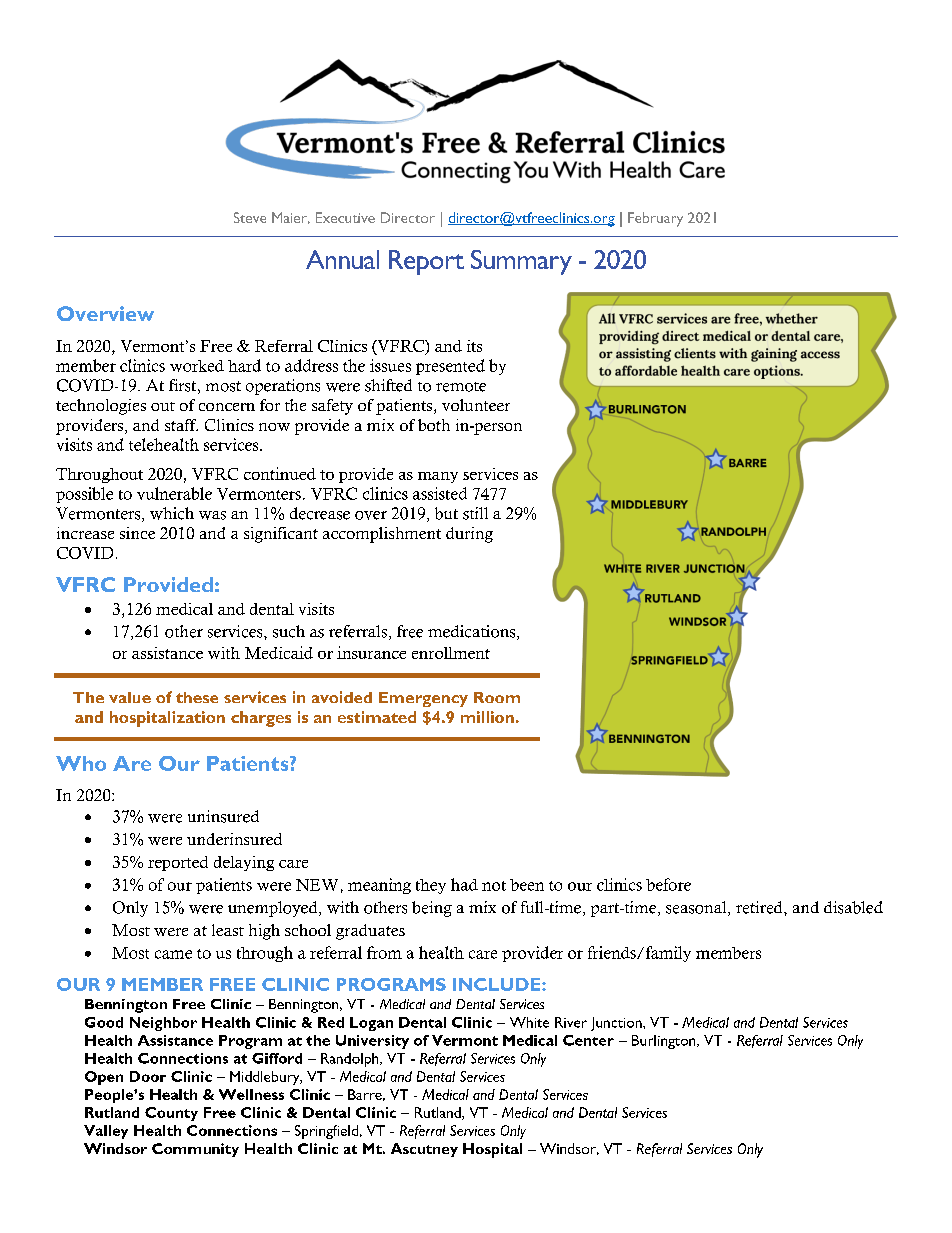  I want to click on County, so click(171, 1114).
